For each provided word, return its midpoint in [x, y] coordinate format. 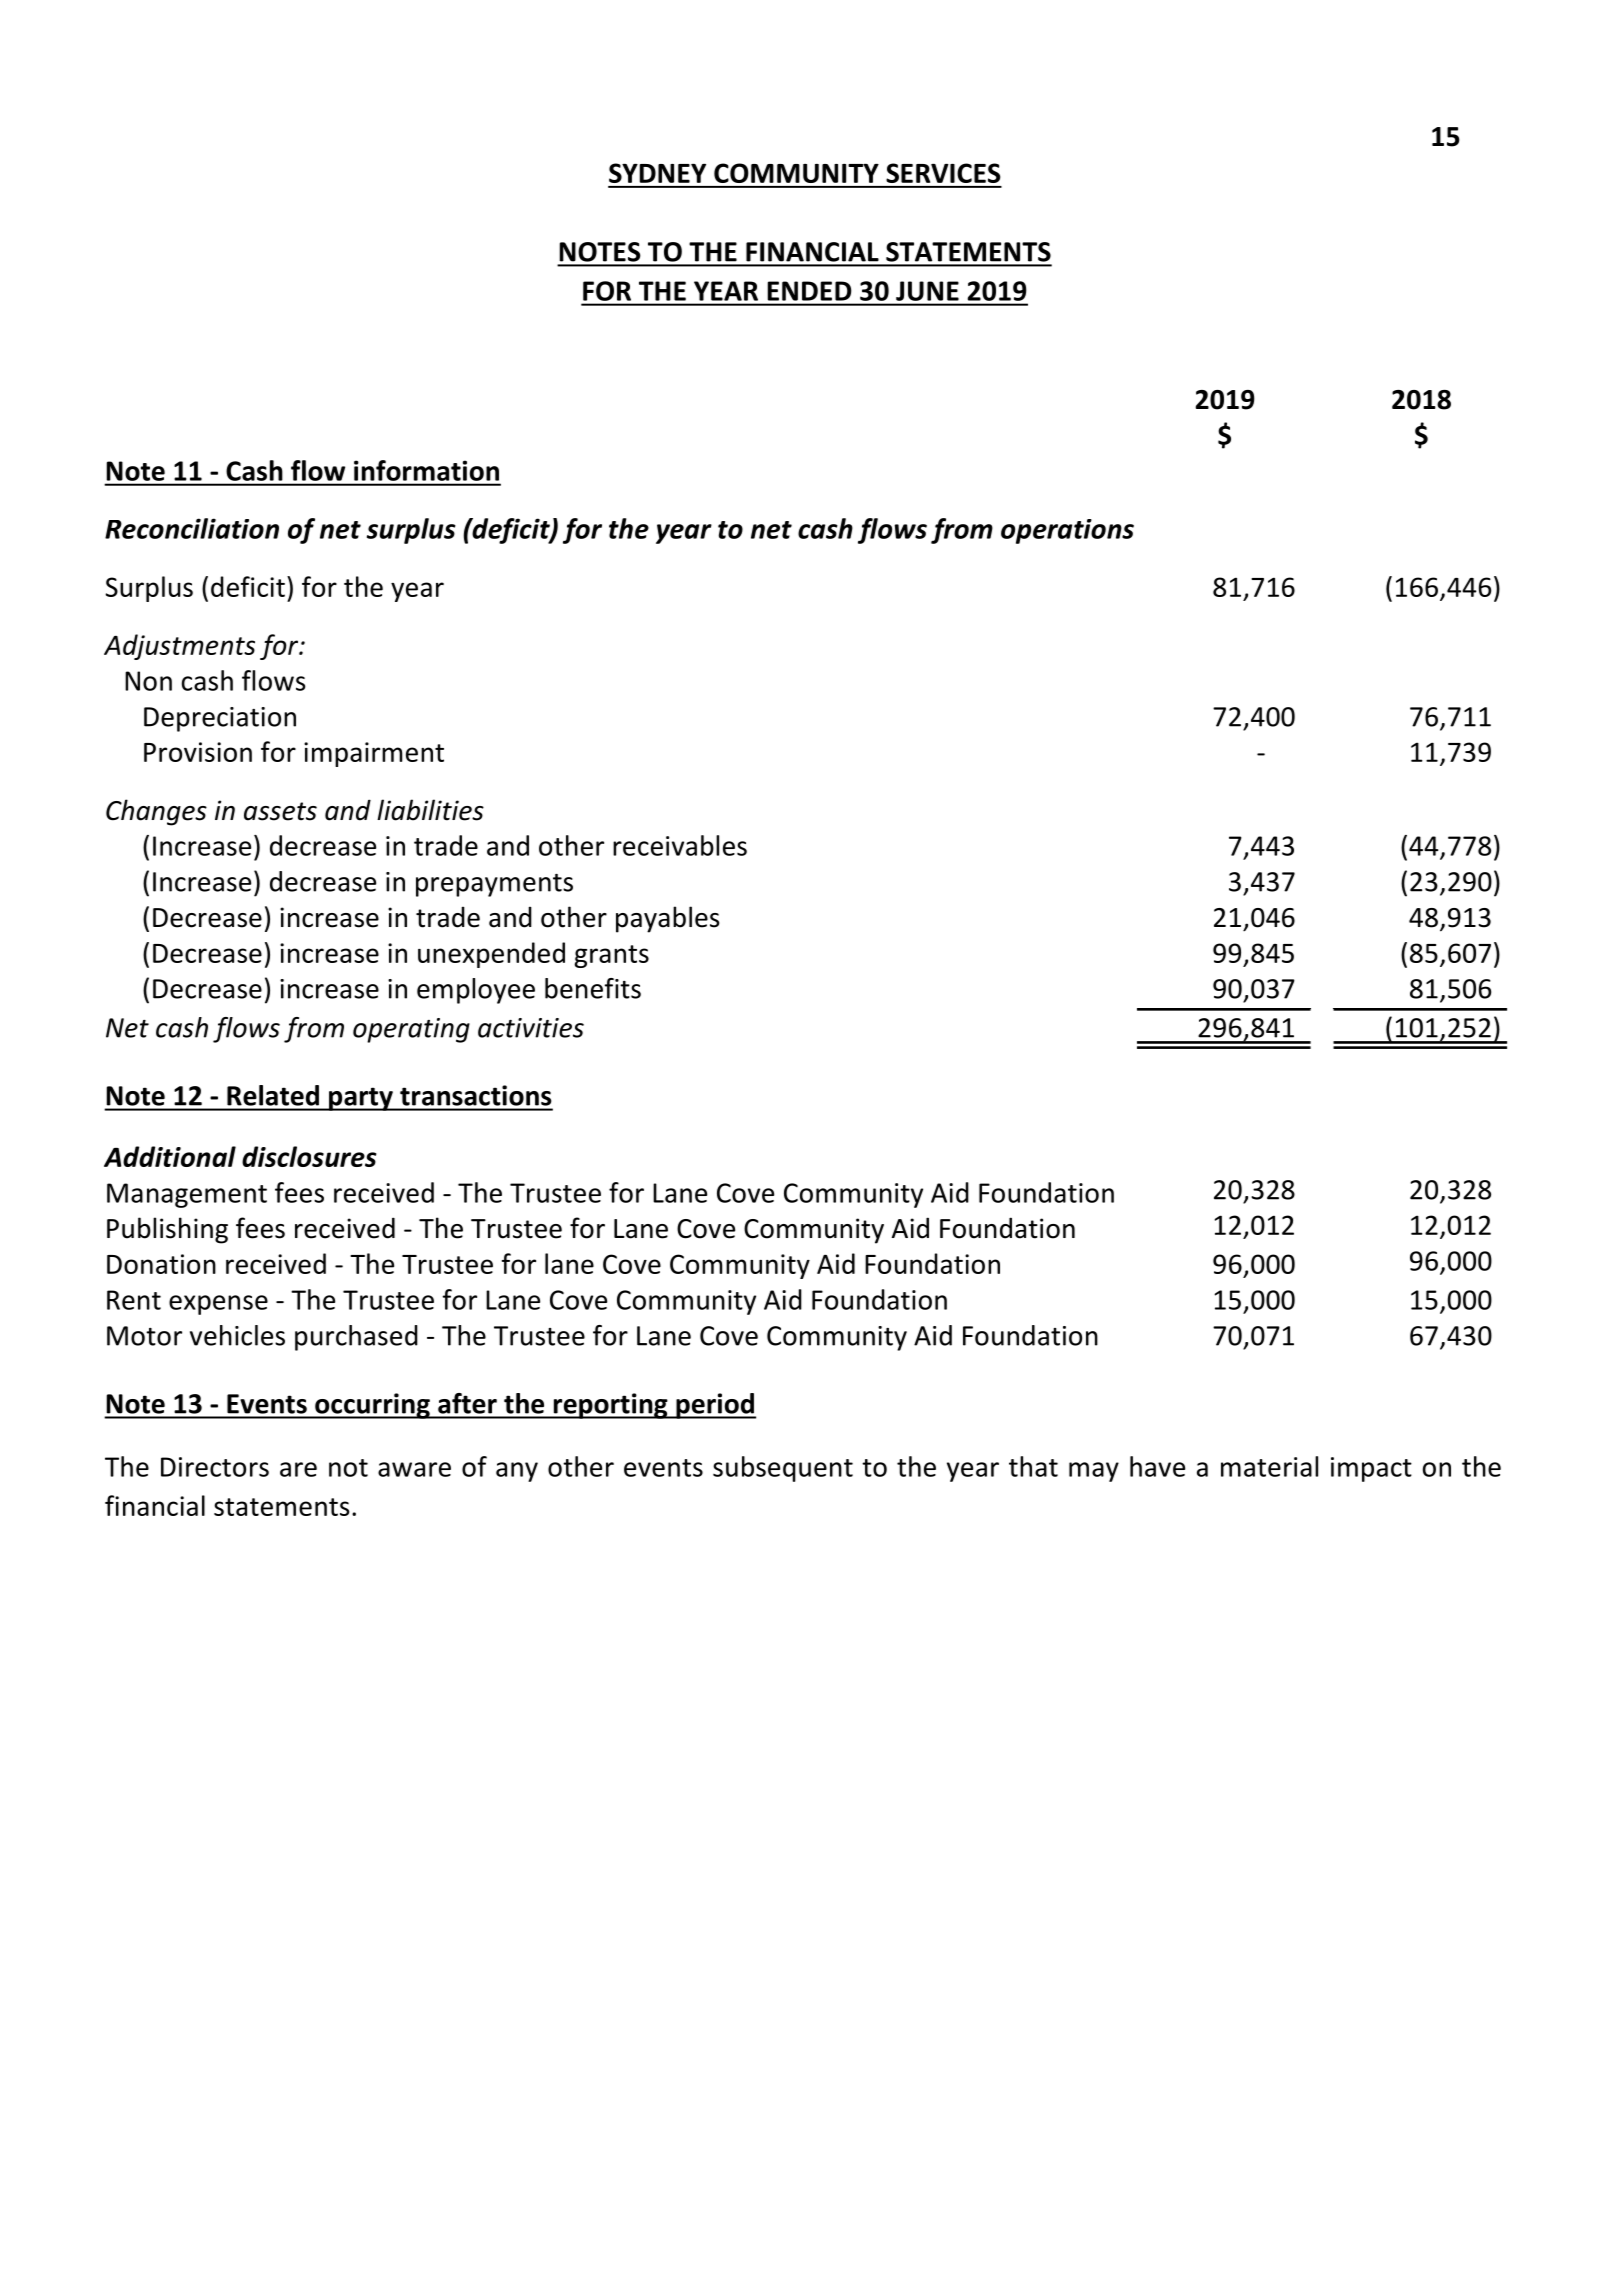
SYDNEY [657, 173]
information [426, 470]
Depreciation [220, 719]
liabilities [430, 810]
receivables [680, 845]
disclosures [309, 1156]
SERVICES [943, 173]
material [1269, 1466]
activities [531, 1028]
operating [411, 1030]
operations [1067, 531]
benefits [593, 988]
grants [611, 956]
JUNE [927, 291]
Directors [215, 1467]
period [715, 1406]
